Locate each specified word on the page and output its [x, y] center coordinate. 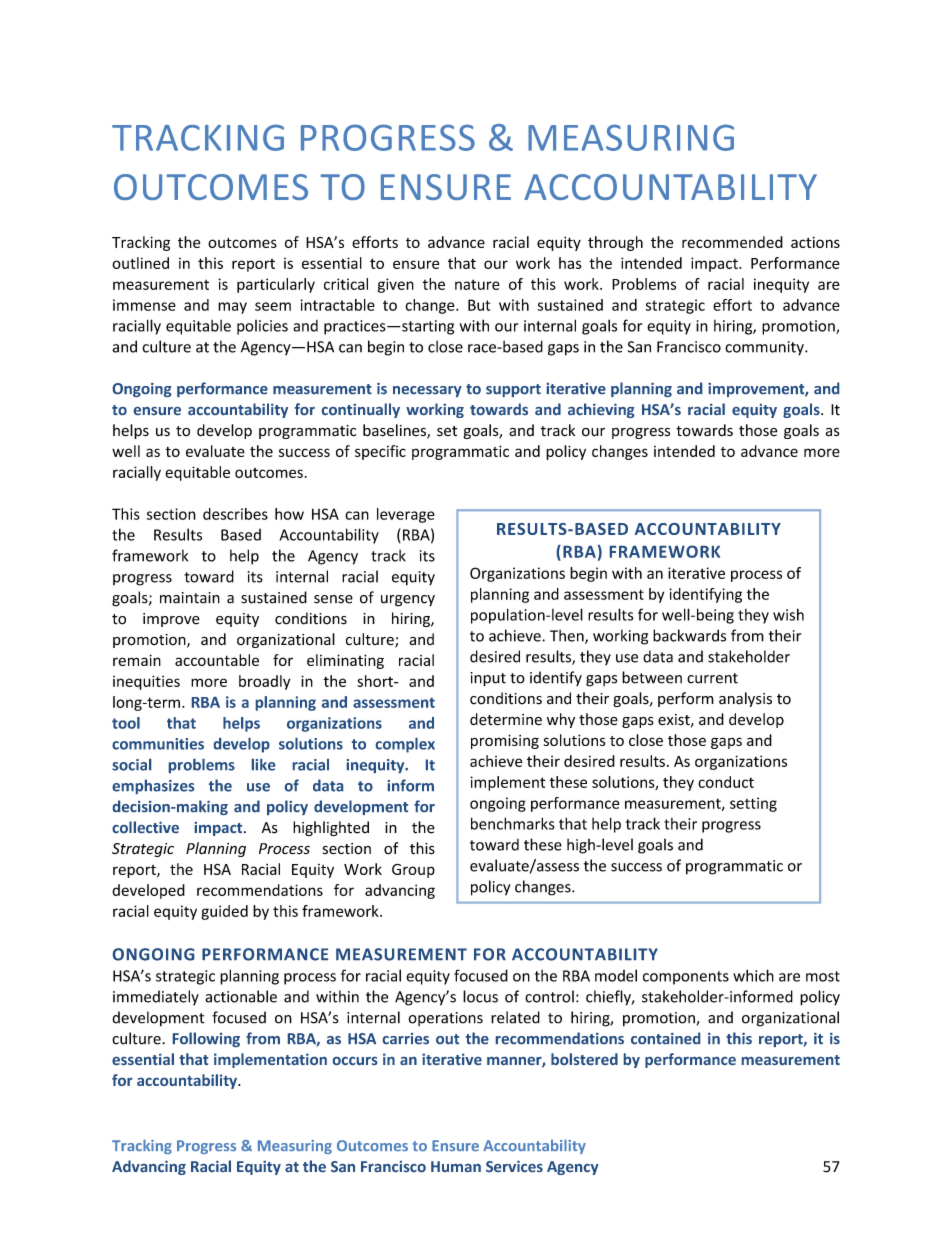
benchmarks [513, 823]
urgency [408, 601]
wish [788, 614]
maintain [190, 598]
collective [145, 827]
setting [753, 804]
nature [477, 284]
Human [456, 1166]
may [232, 308]
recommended [732, 242]
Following [206, 1039]
